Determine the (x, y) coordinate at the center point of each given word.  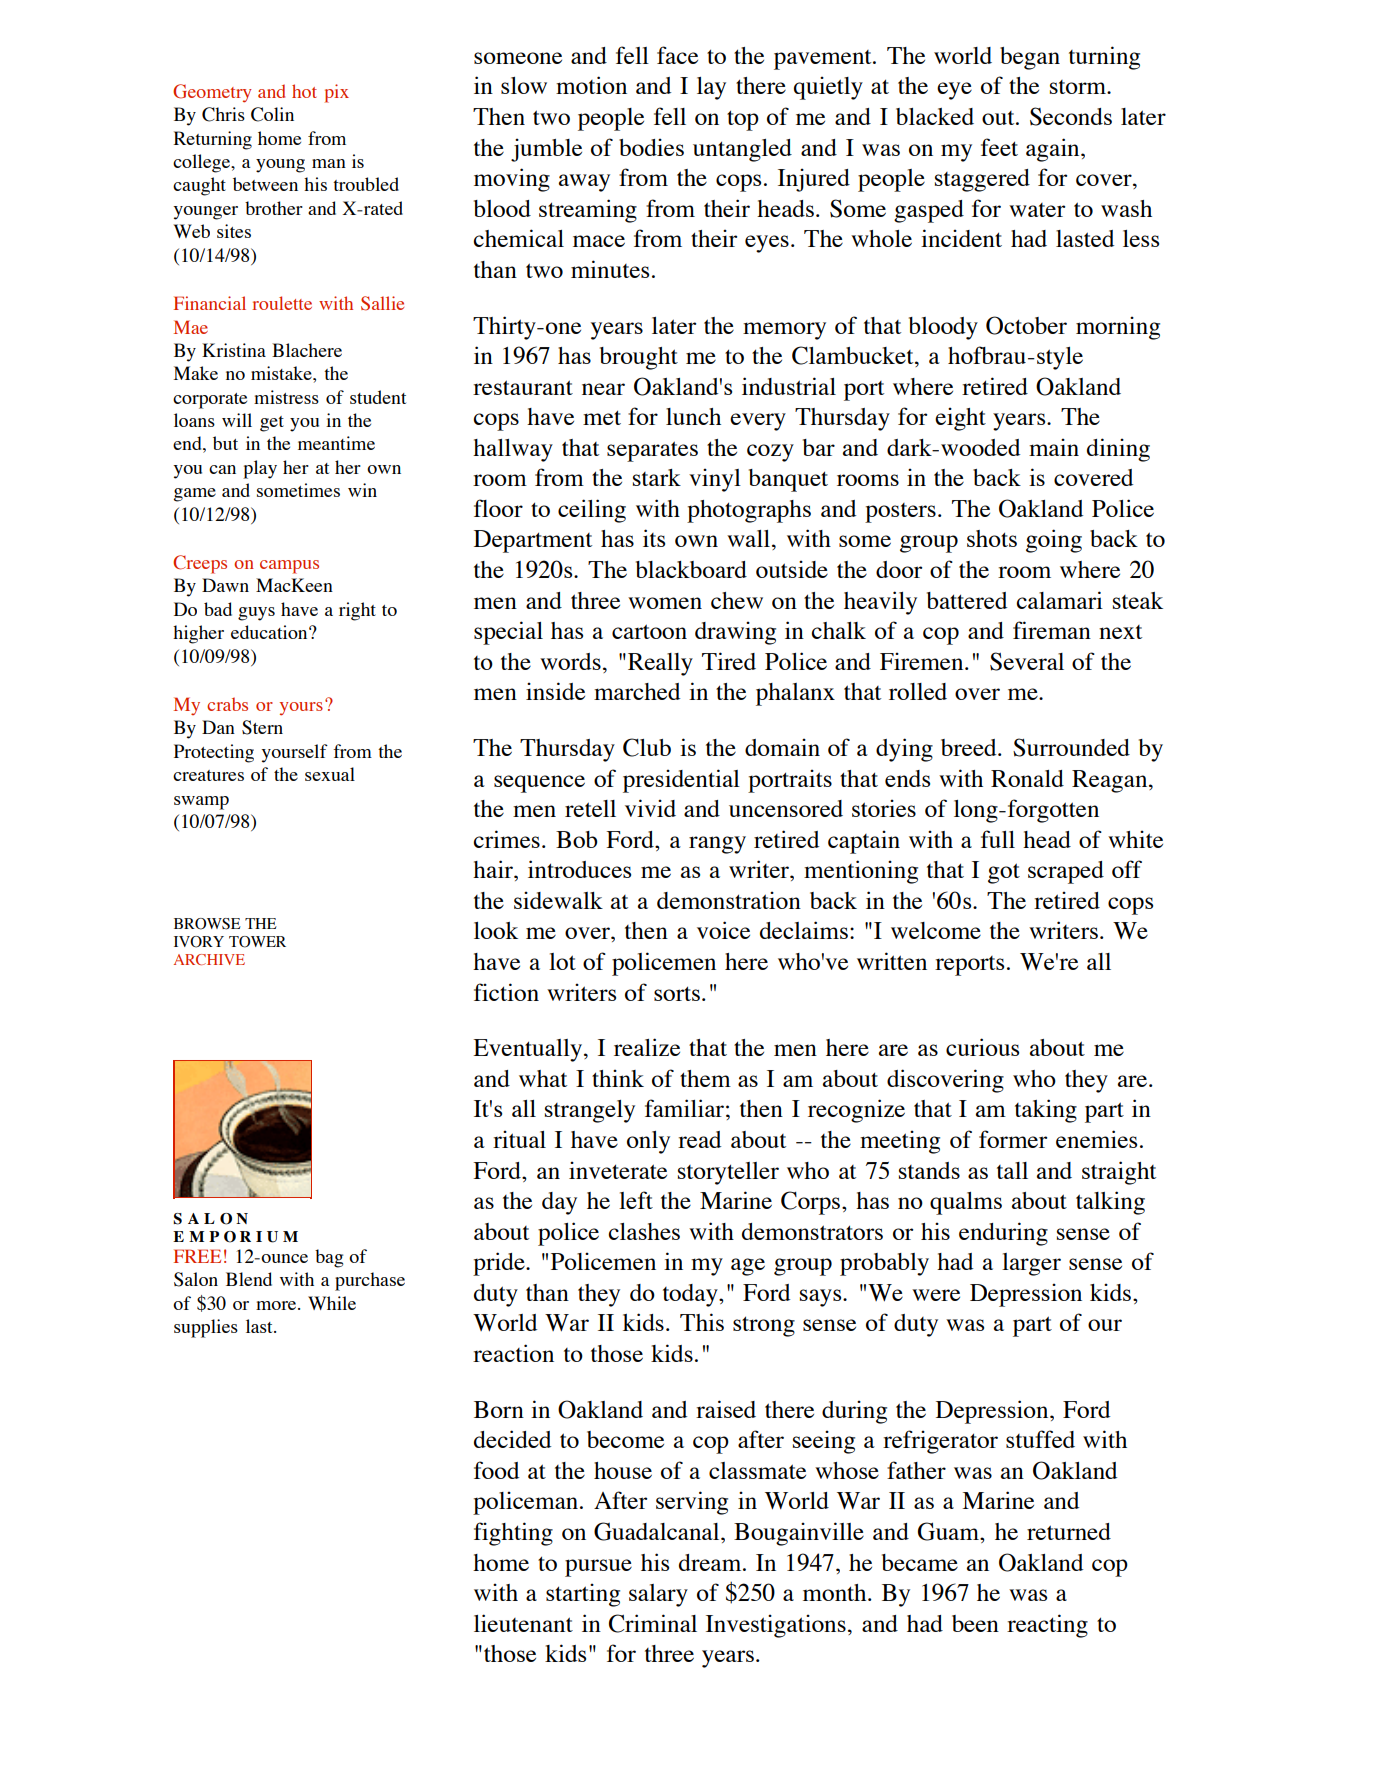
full (998, 839)
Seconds (1071, 116)
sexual (330, 774)
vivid (650, 808)
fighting (513, 1534)
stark (657, 477)
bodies (651, 147)
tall (1012, 1170)
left (636, 1200)
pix (337, 93)
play (260, 469)
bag (329, 1258)
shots (992, 538)
